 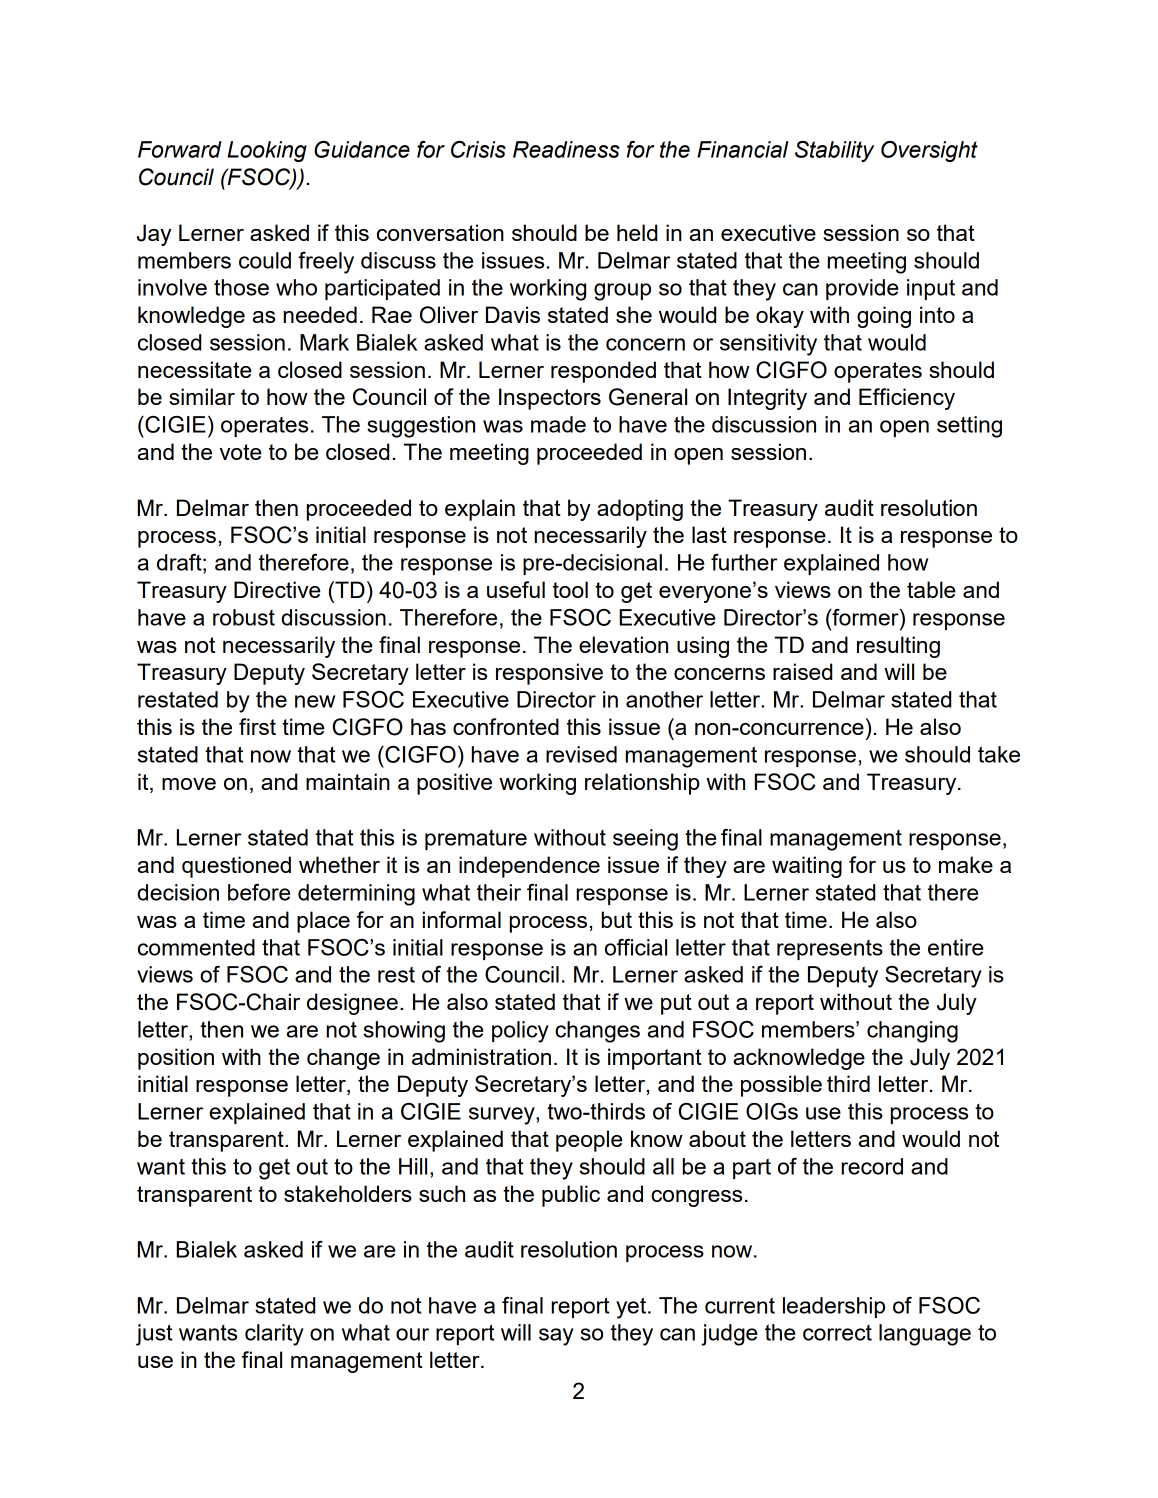 What do you see at coordinates (274, 1335) in the document?
I see `clarity` at bounding box center [274, 1335].
